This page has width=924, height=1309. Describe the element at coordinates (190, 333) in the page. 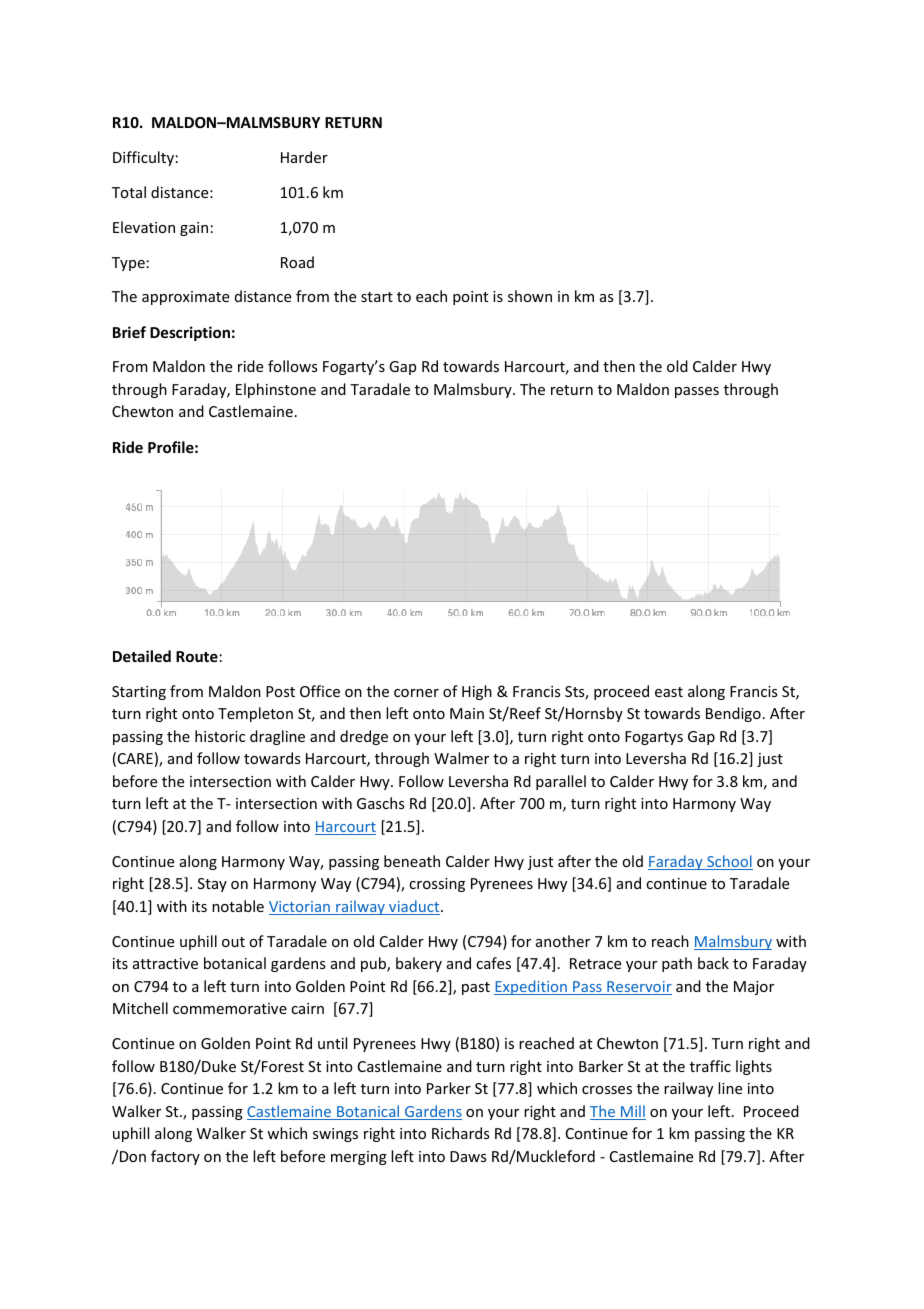

I see `Description` at that location.
